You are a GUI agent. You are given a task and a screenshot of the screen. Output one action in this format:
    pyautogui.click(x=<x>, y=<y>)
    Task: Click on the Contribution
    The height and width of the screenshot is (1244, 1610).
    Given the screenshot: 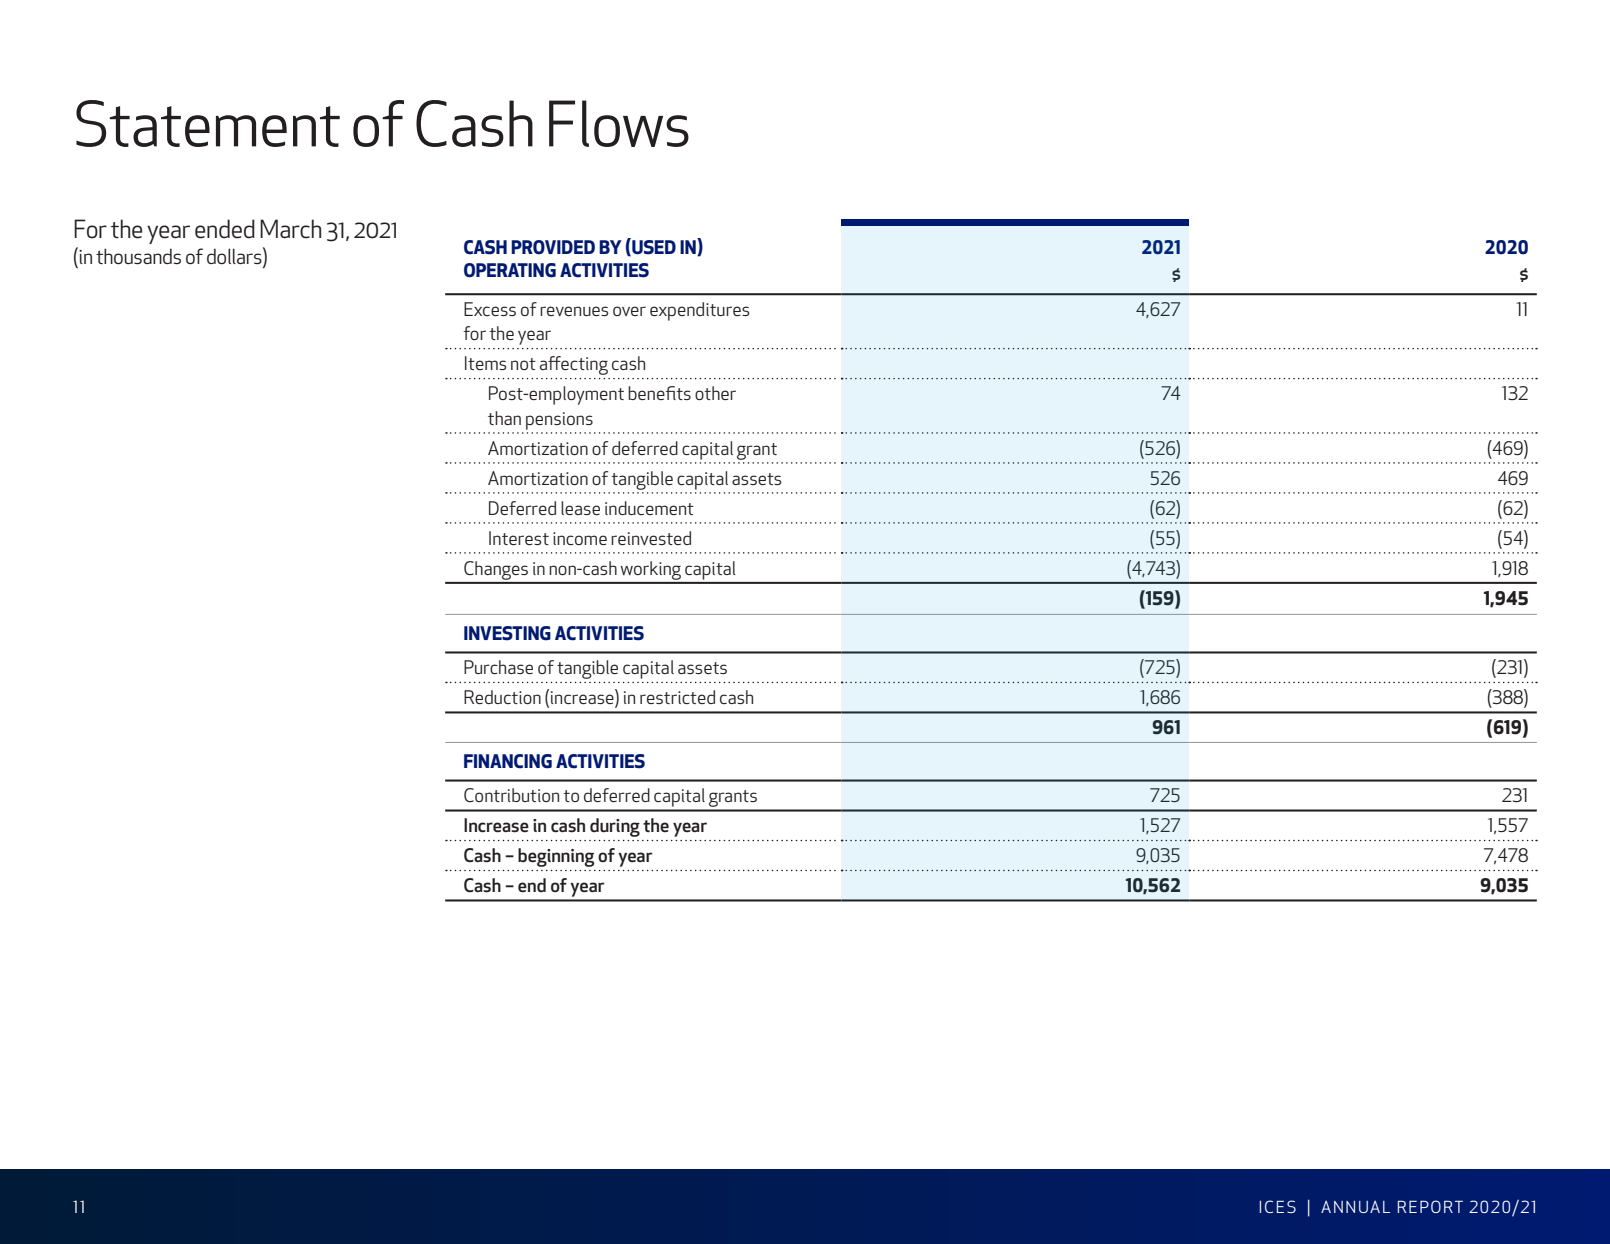 What is the action you would take?
    pyautogui.click(x=511, y=795)
